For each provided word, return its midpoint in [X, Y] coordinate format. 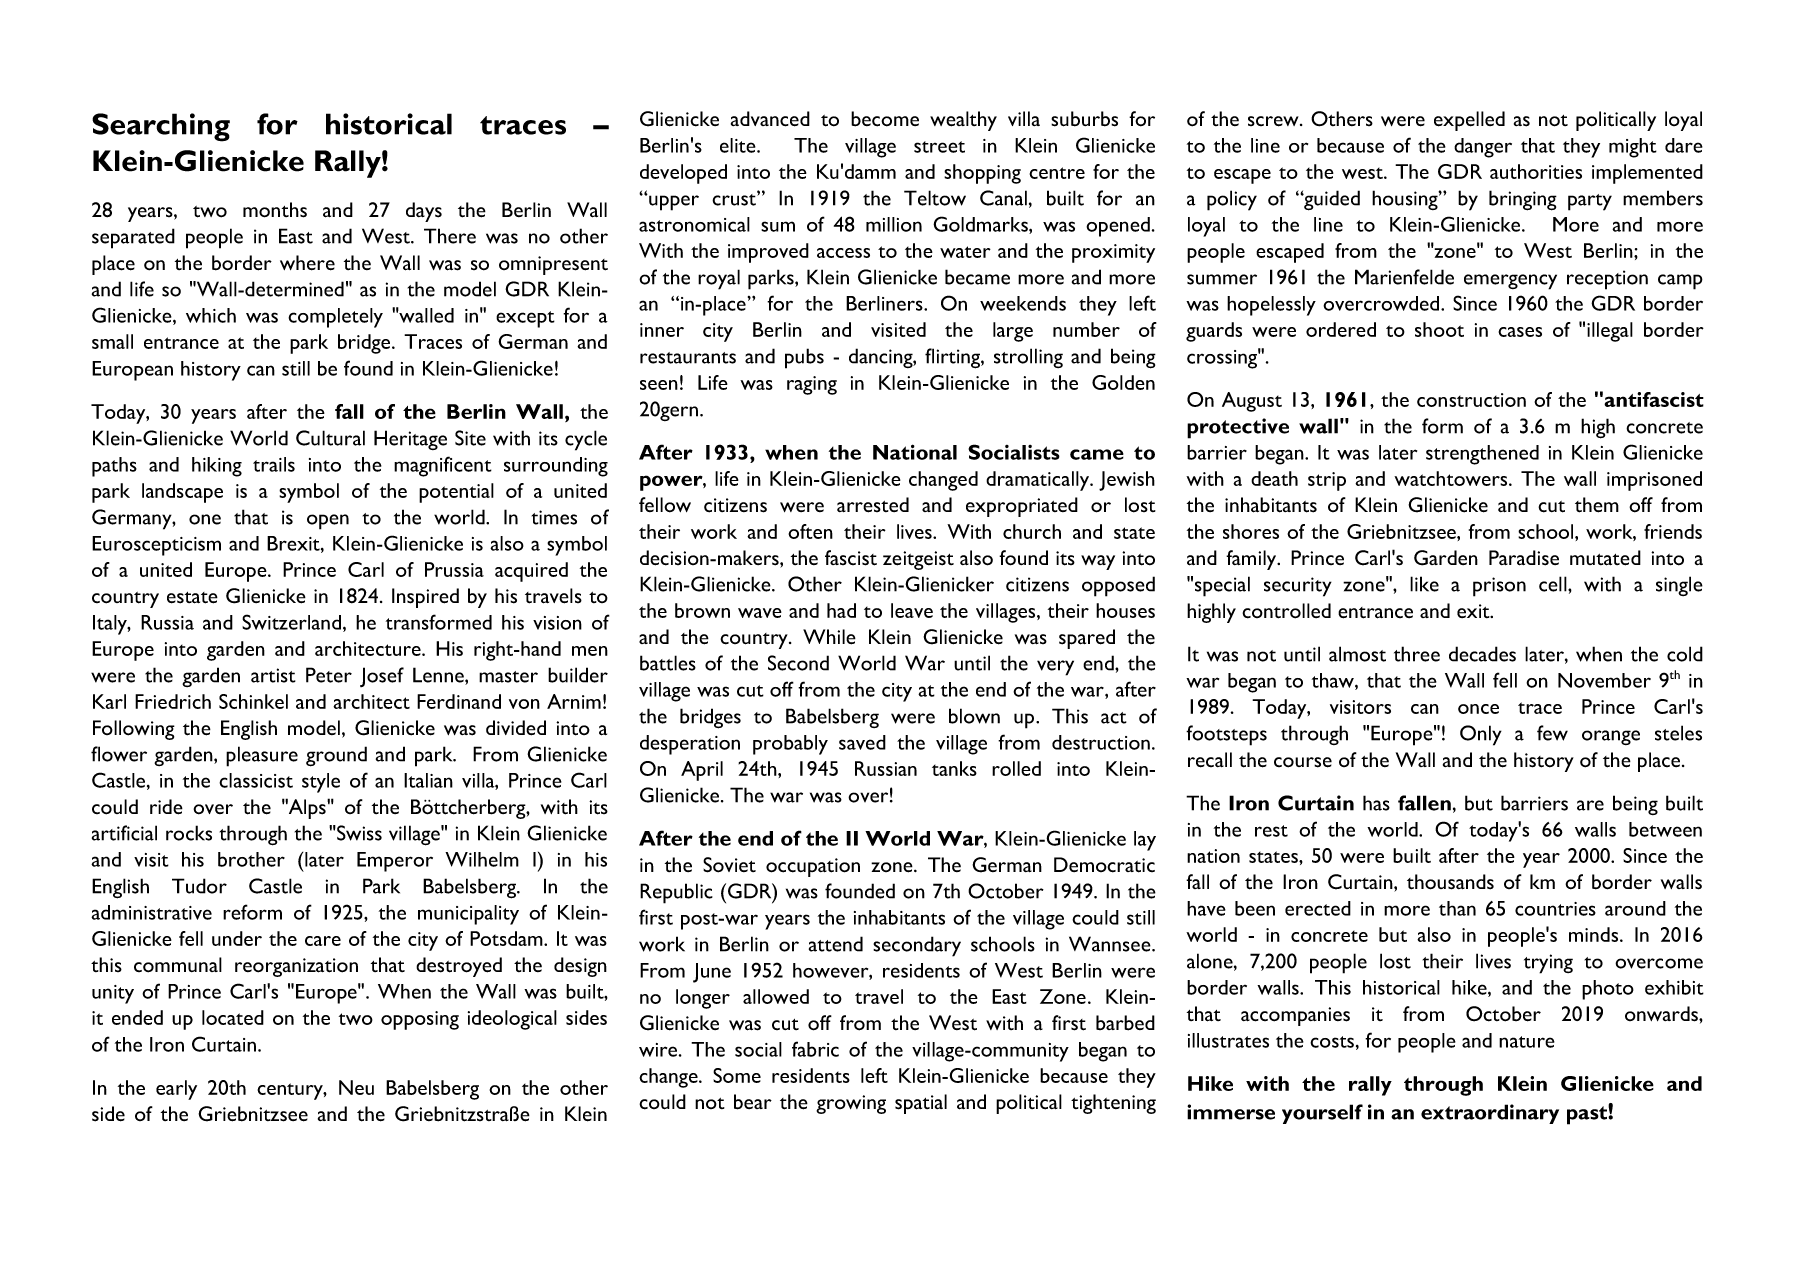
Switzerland [291, 622]
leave [912, 610]
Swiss [358, 833]
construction [1471, 400]
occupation [813, 867]
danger [1483, 148]
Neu [356, 1087]
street [939, 147]
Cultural [330, 438]
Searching [161, 127]
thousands [1450, 882]
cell [1554, 584]
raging [812, 385]
